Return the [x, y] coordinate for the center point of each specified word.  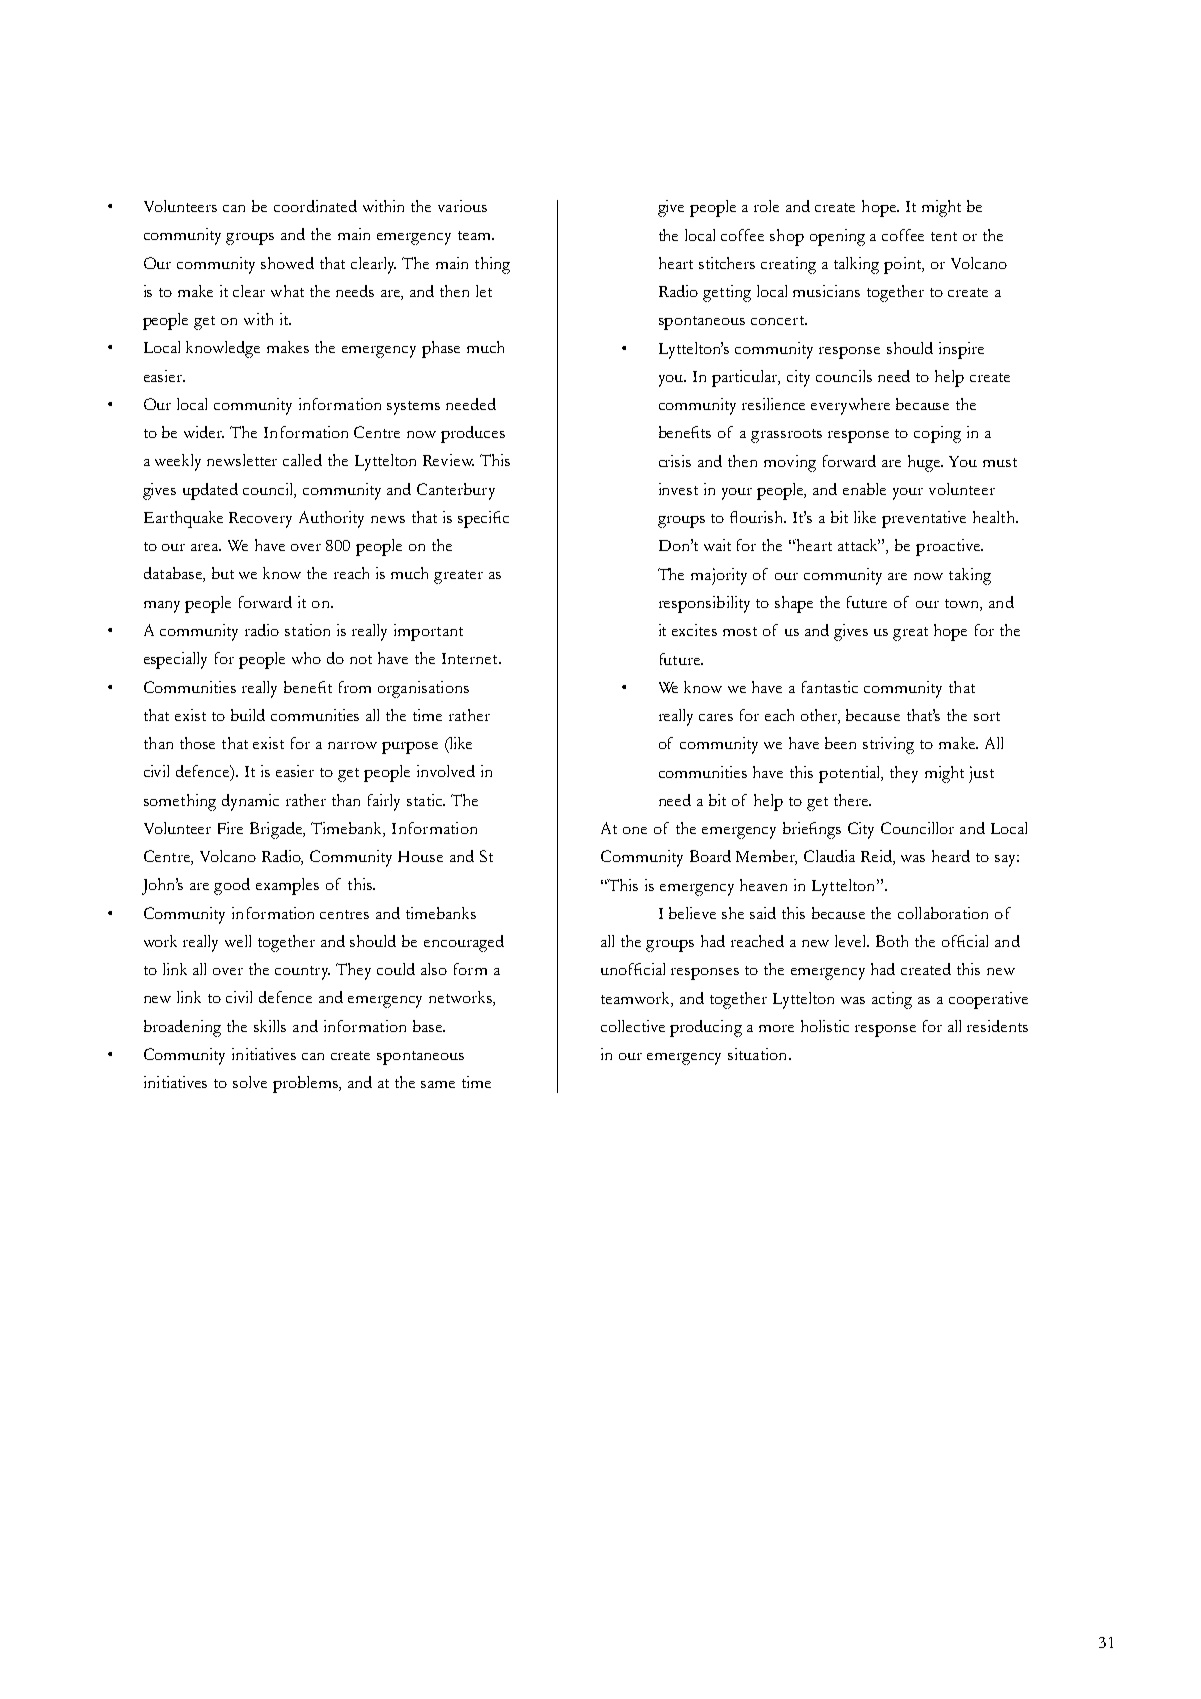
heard [951, 856]
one [635, 830]
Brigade [277, 830]
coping [937, 434]
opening [837, 237]
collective [633, 1026]
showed [287, 263]
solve [250, 1082]
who [306, 658]
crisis [675, 461]
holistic [825, 1026]
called [302, 460]
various [462, 206]
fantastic [830, 687]
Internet [471, 658]
